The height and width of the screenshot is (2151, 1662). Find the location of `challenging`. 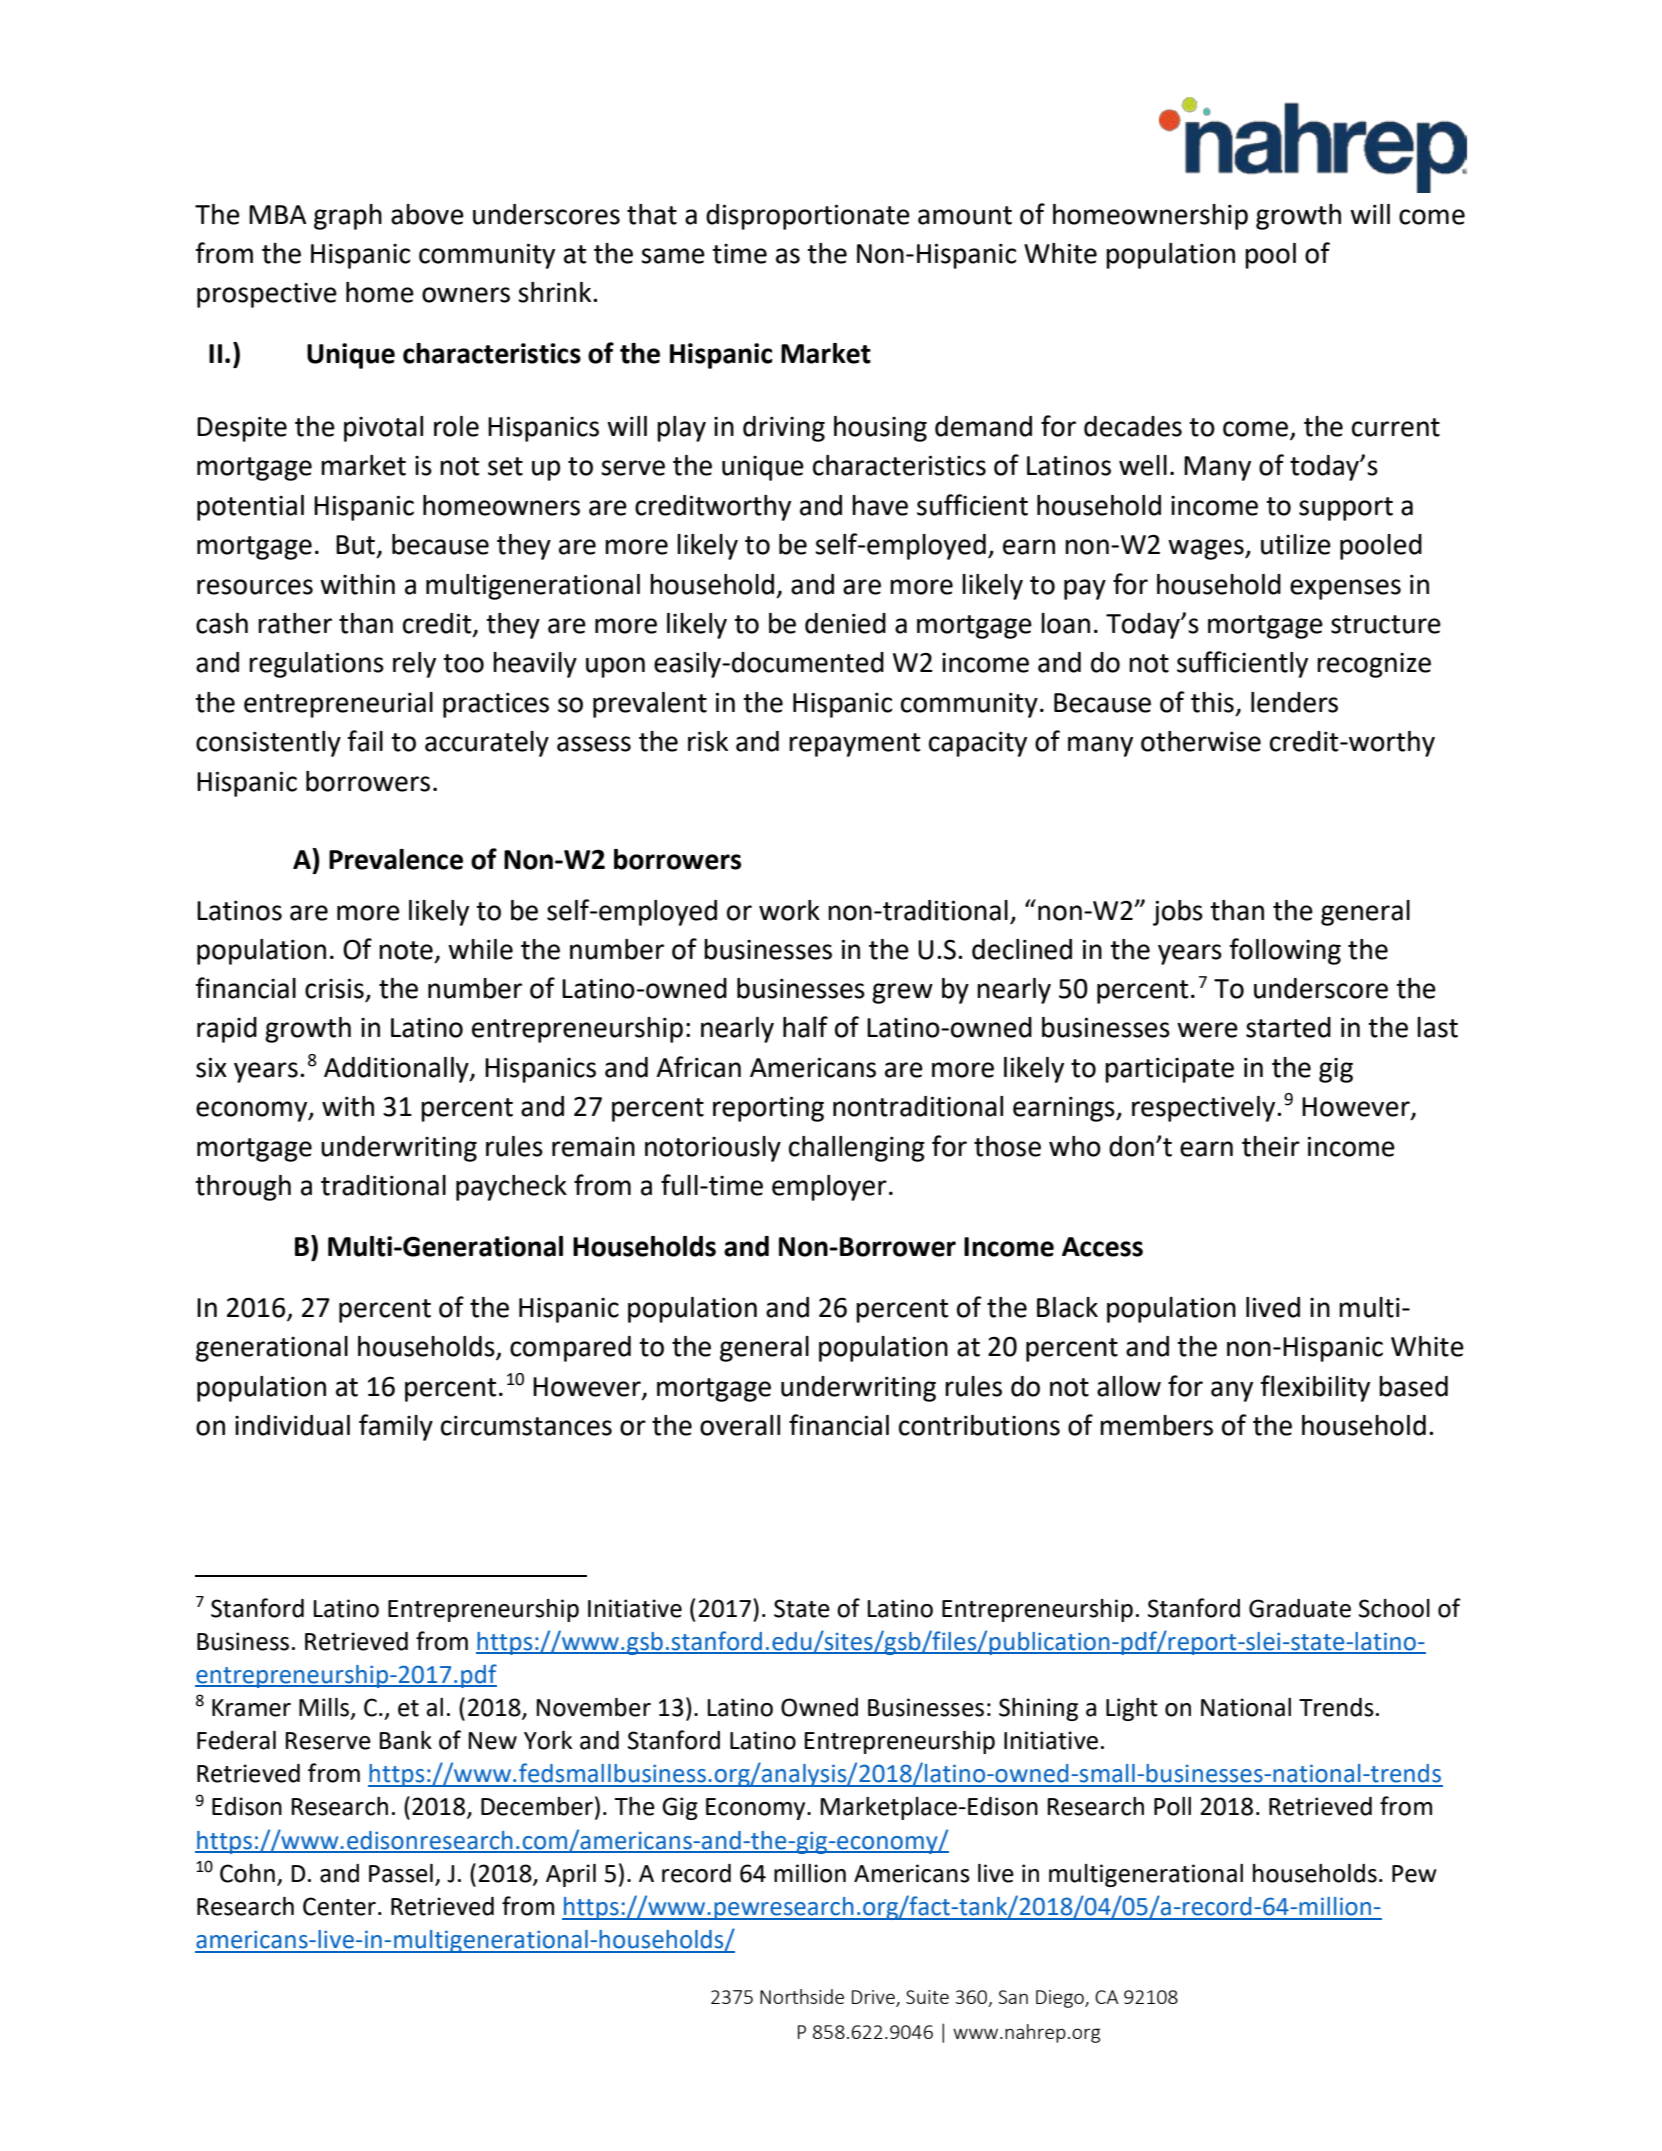

challenging is located at coordinates (857, 1149).
